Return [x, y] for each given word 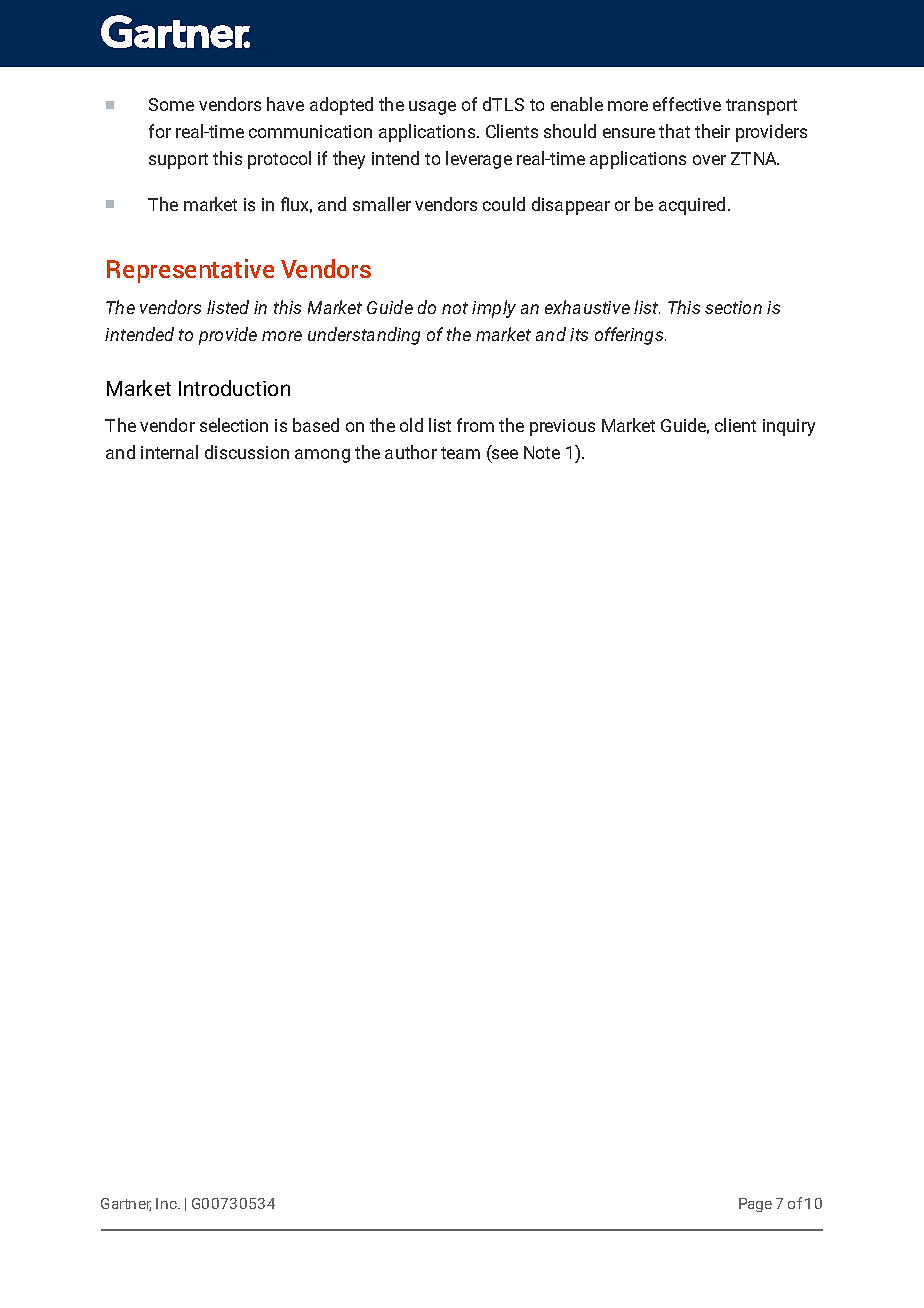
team [460, 453]
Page [755, 1205]
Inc [167, 1203]
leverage [479, 160]
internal [169, 452]
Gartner [126, 1204]
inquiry [789, 427]
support [178, 161]
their [712, 131]
